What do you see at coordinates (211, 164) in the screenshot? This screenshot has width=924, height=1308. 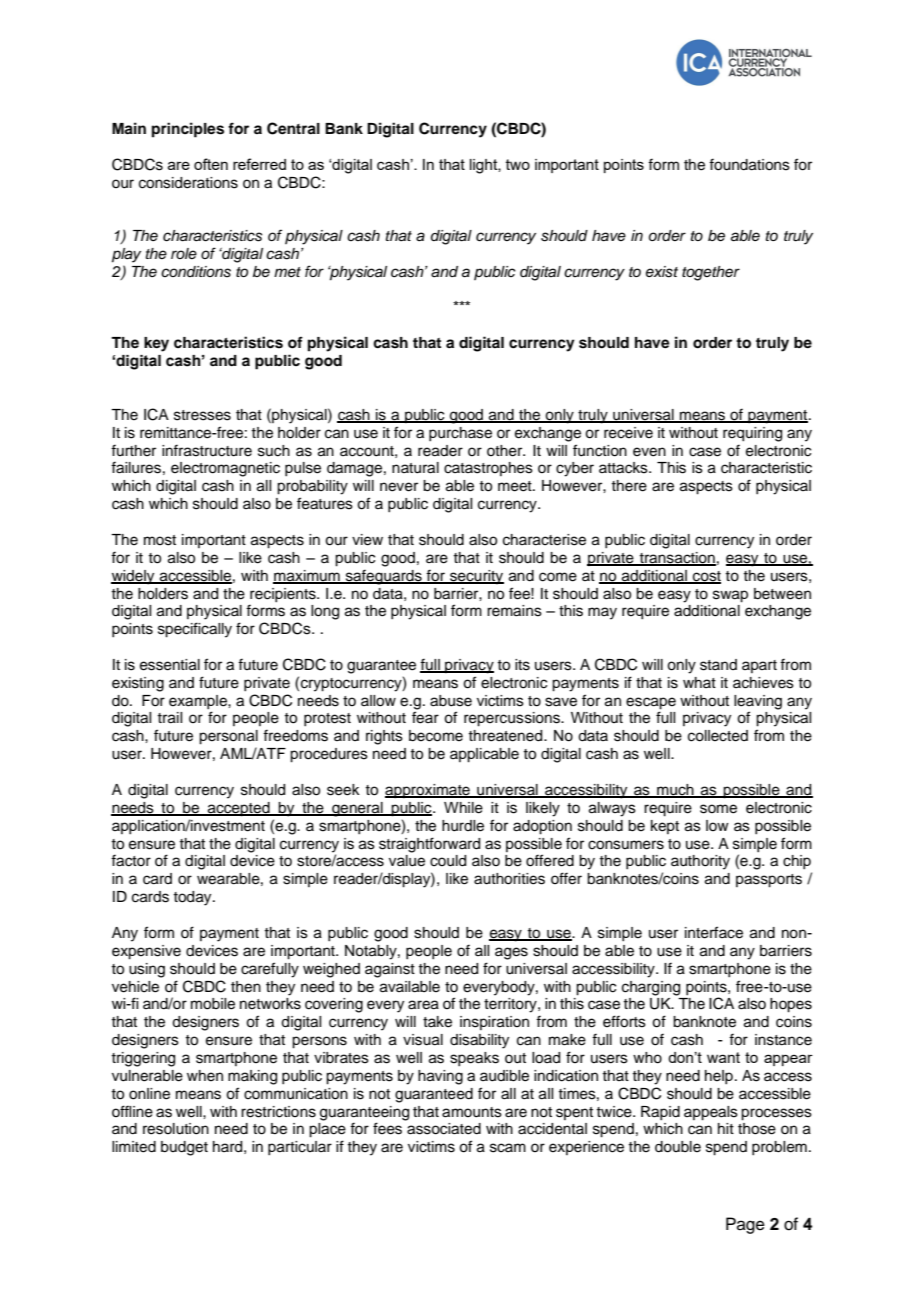 I see `often` at bounding box center [211, 164].
